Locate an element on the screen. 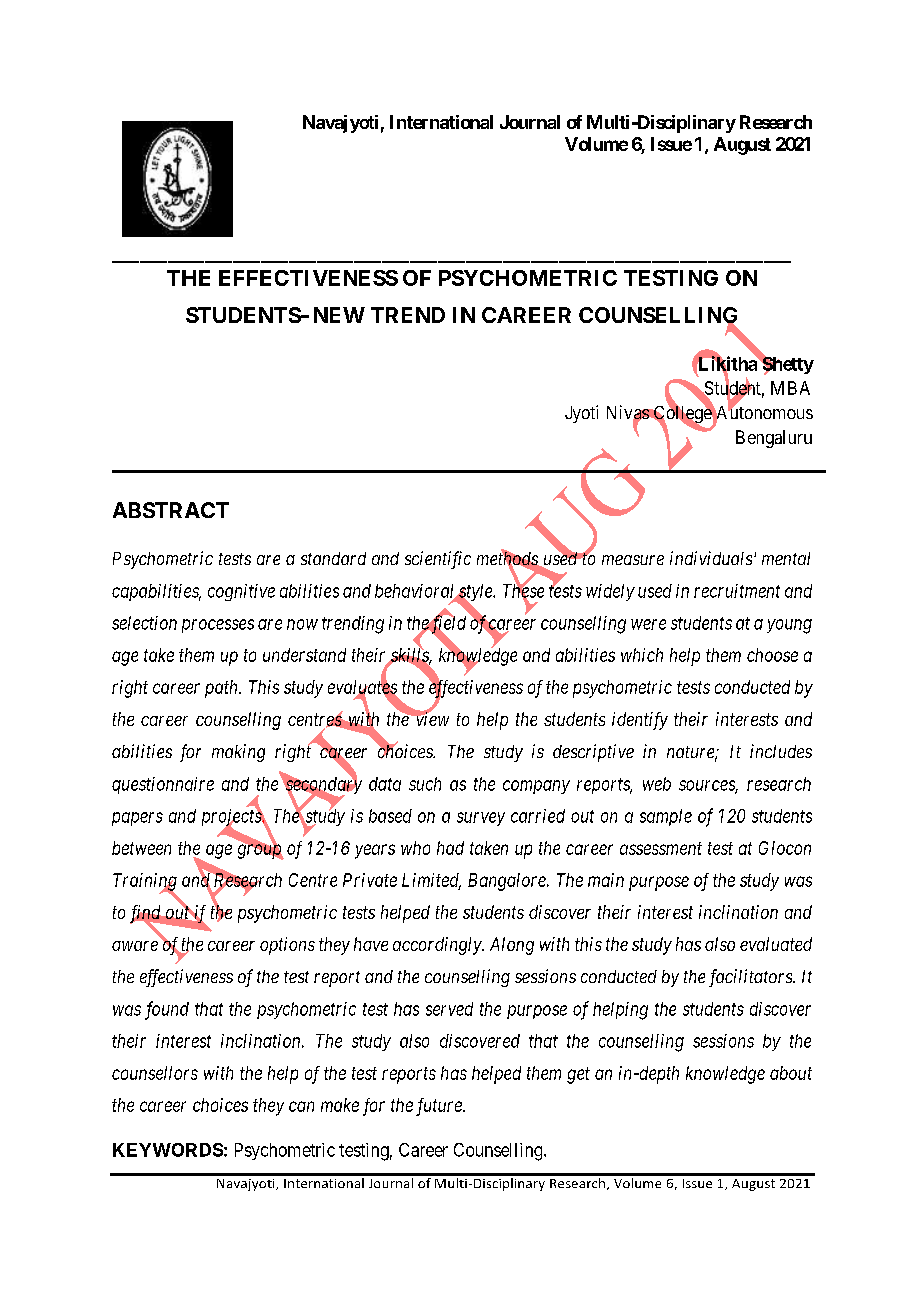 This screenshot has width=924, height=1308. served is located at coordinates (449, 1009).
